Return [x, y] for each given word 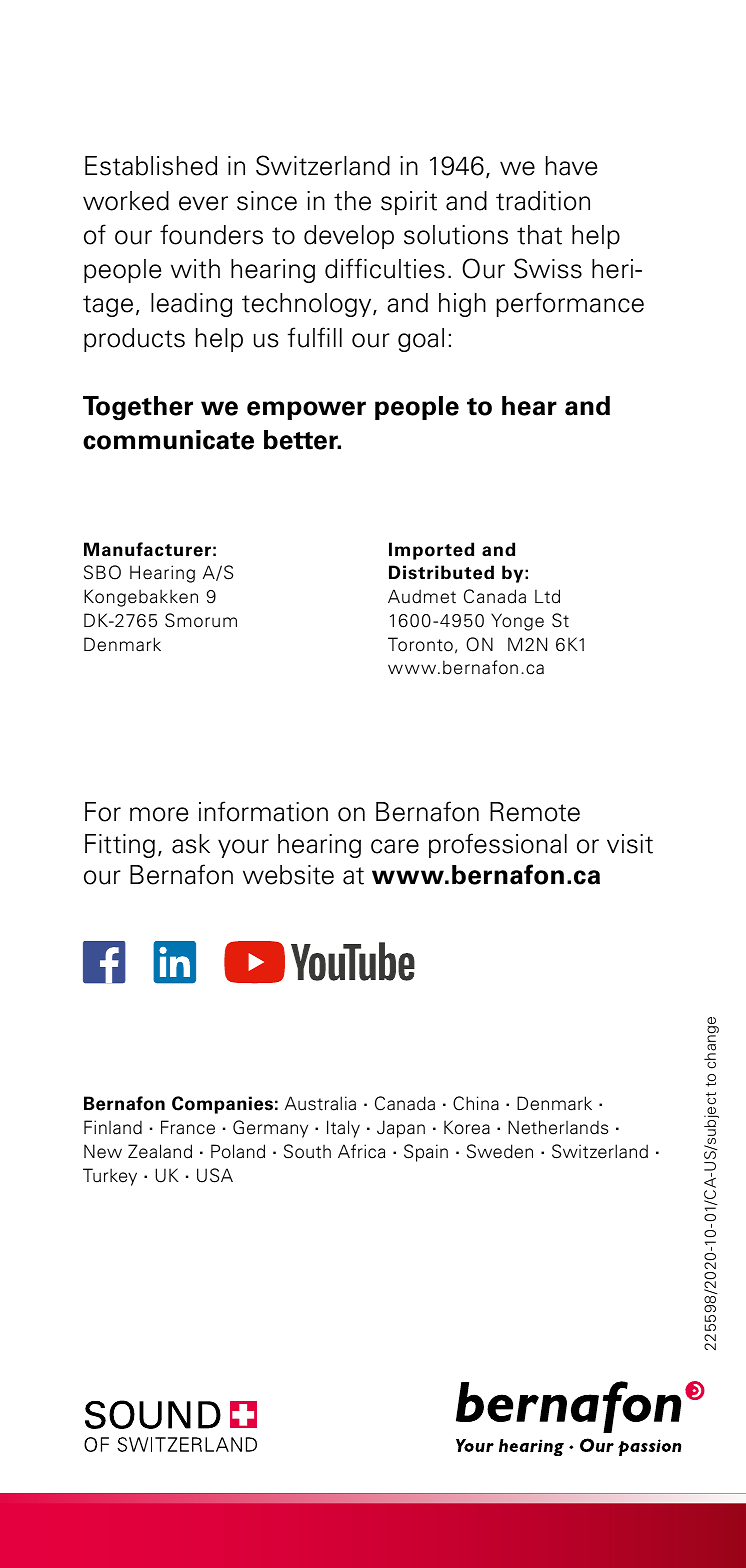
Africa [361, 1151]
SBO [102, 572]
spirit [409, 203]
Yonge [517, 622]
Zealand [160, 1151]
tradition [543, 201]
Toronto [420, 644]
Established [151, 166]
